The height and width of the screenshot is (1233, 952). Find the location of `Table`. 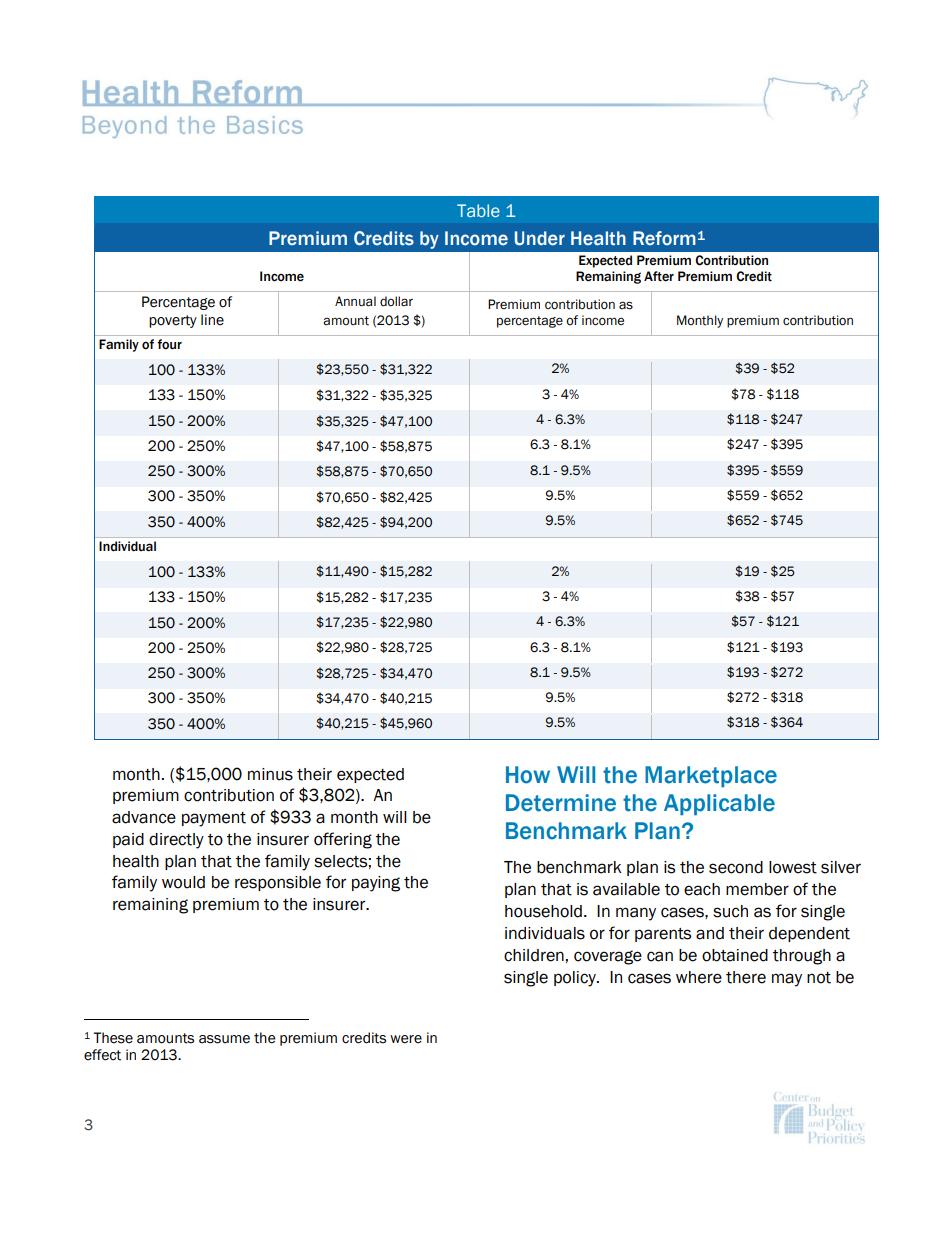

Table is located at coordinates (478, 210).
